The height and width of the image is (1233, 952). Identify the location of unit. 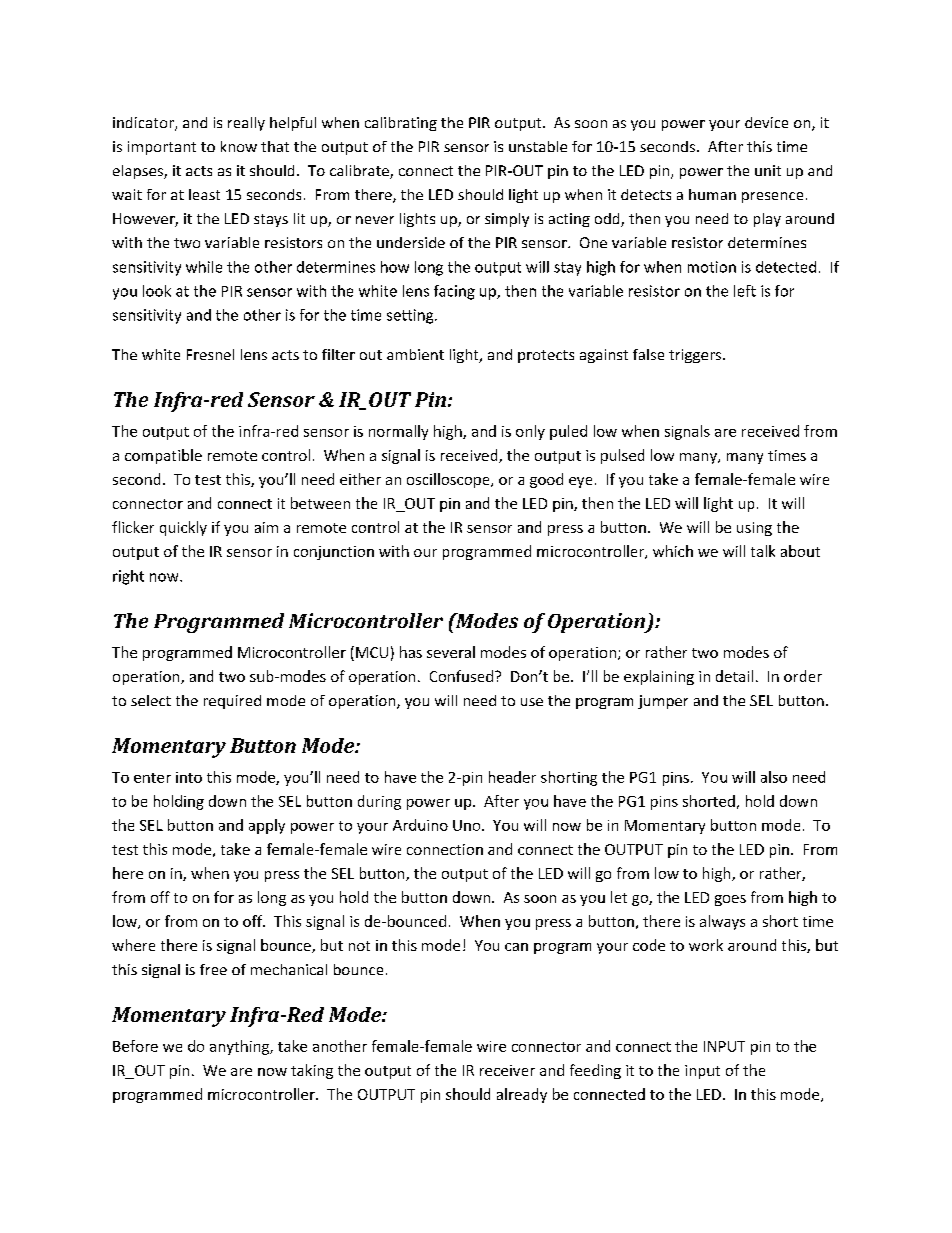
(768, 170).
